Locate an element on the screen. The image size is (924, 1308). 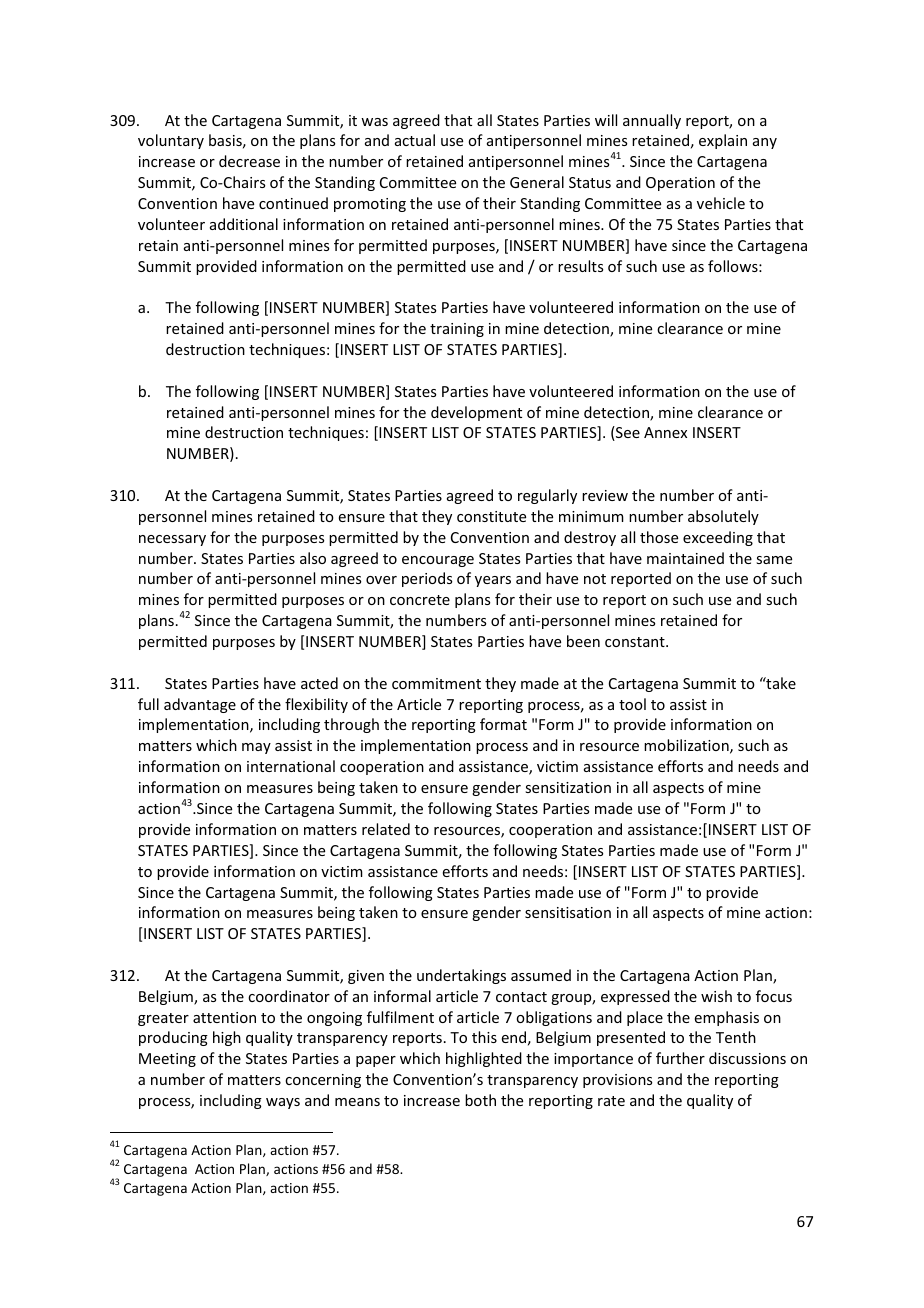
necessary is located at coordinates (172, 540).
